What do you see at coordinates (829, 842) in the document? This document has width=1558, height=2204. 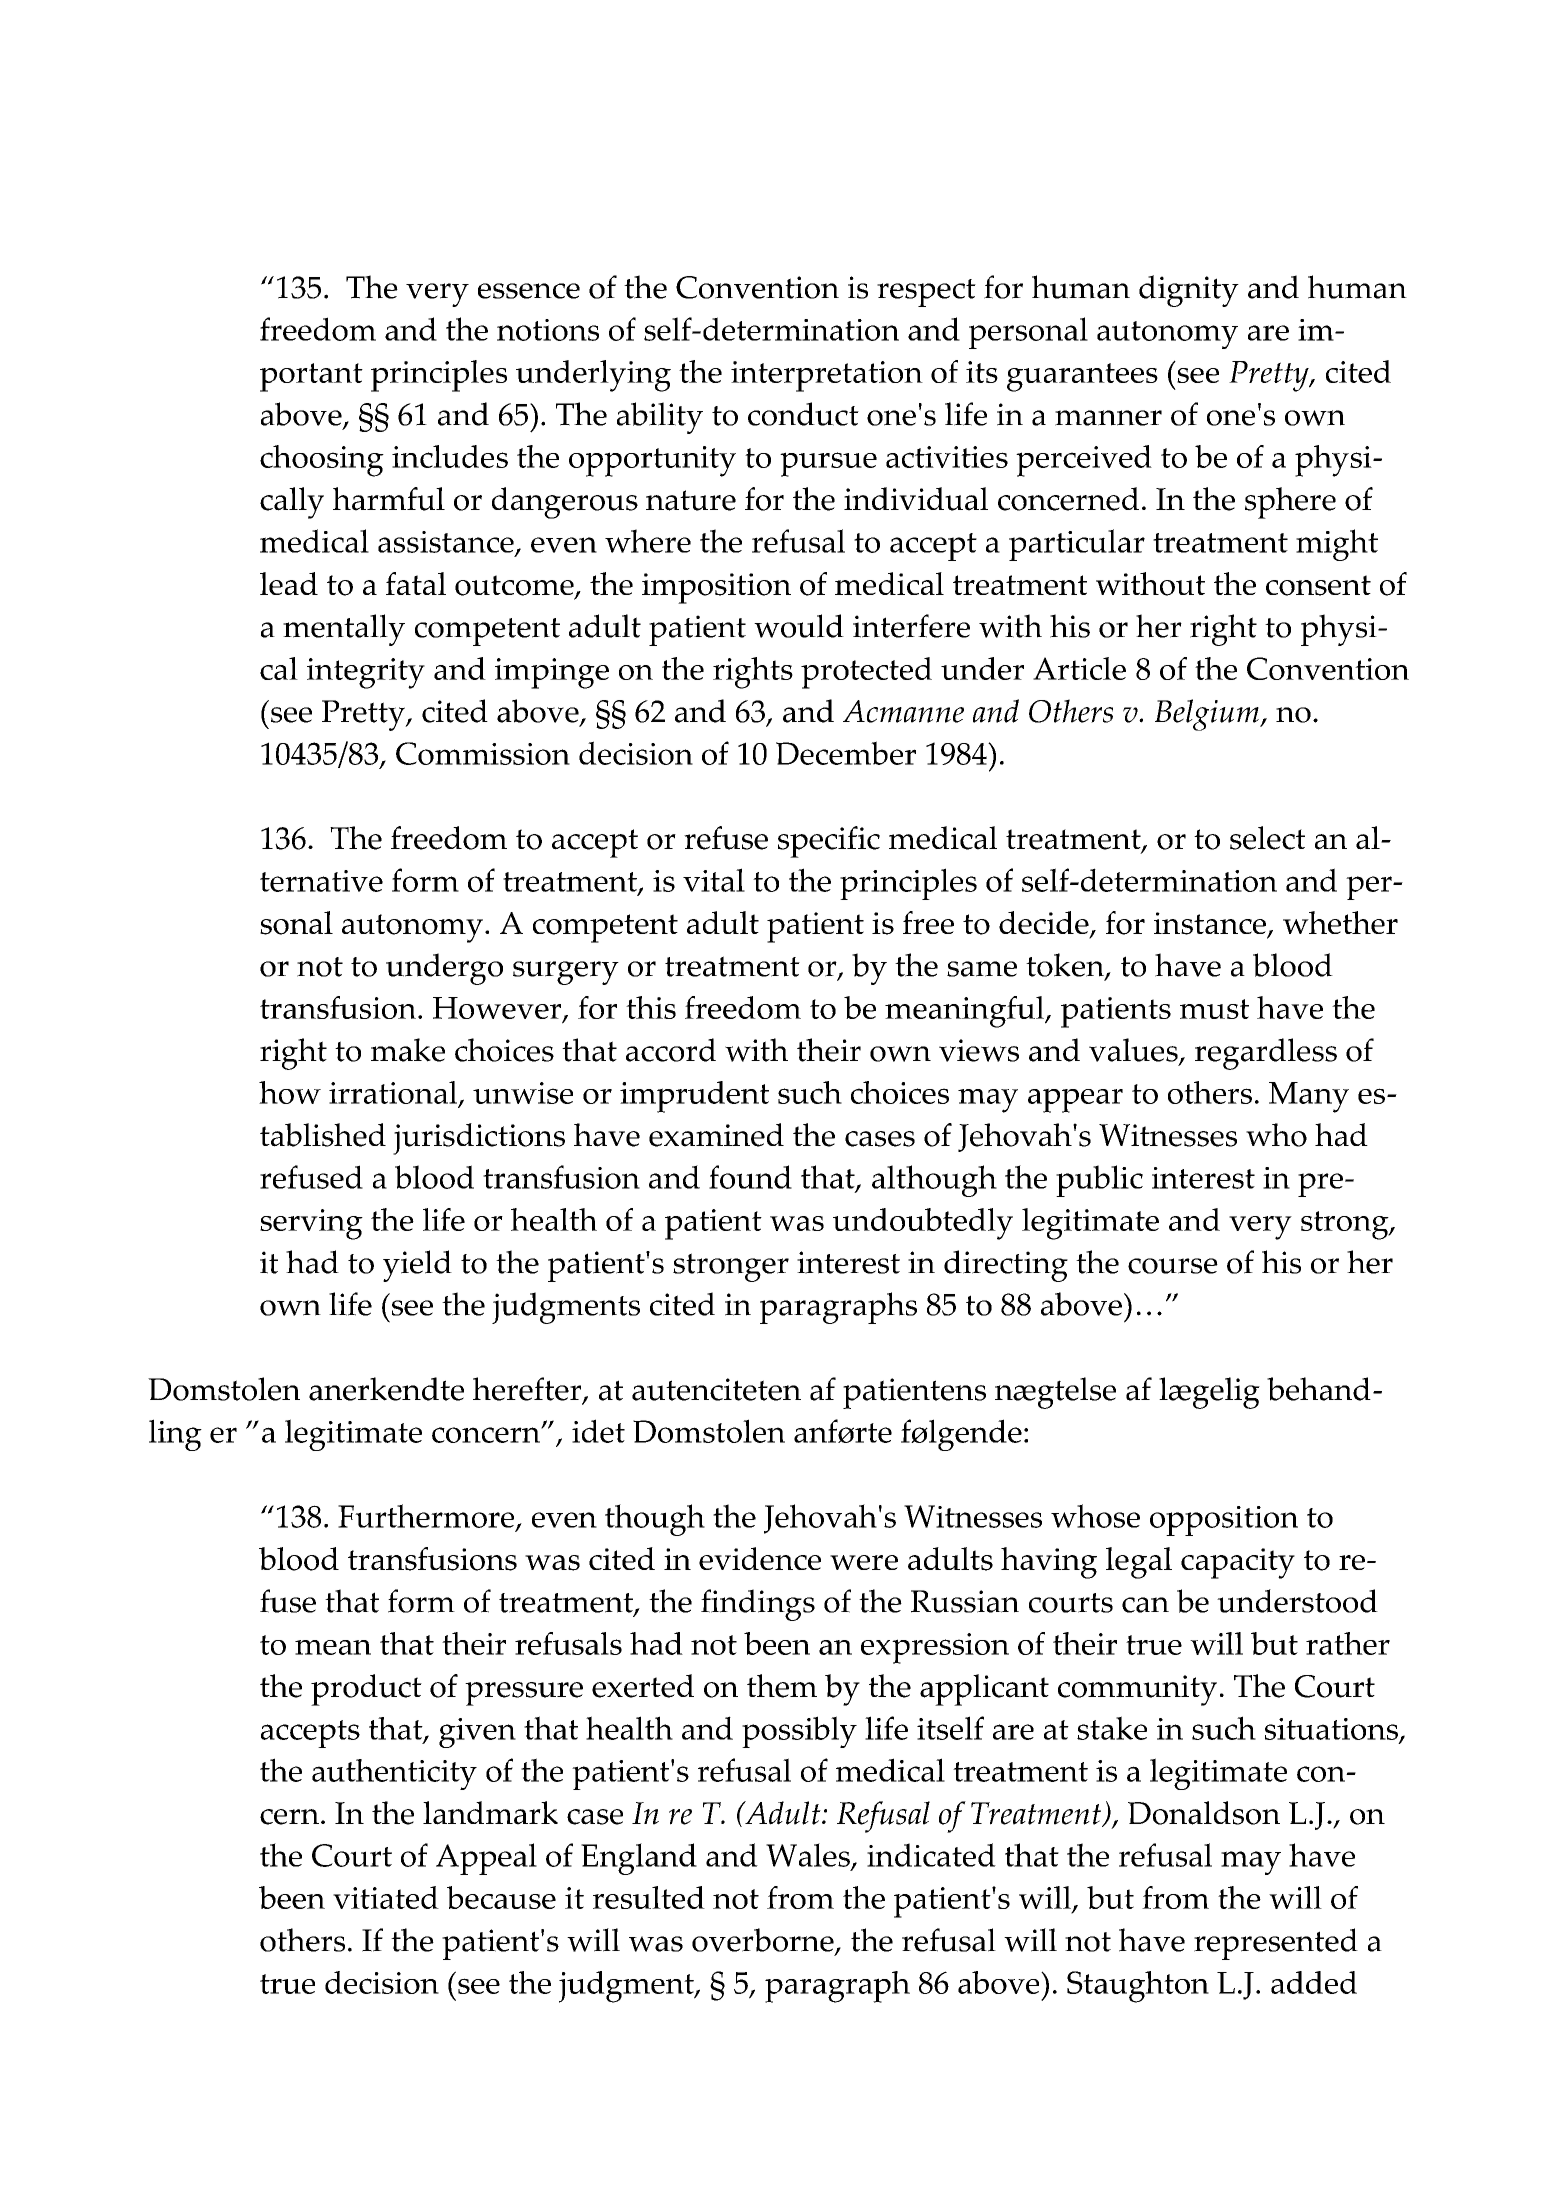 I see `specific` at bounding box center [829, 842].
